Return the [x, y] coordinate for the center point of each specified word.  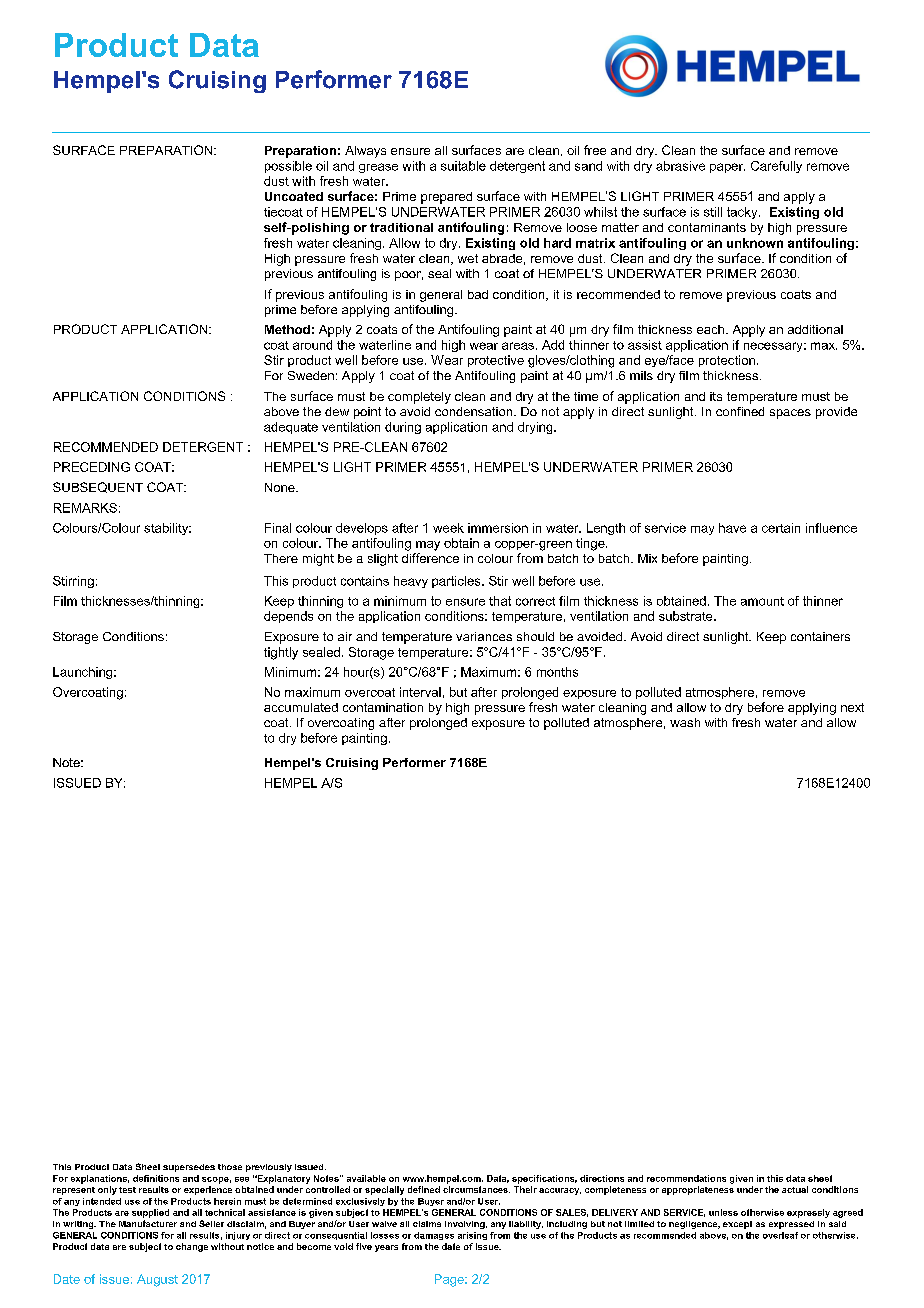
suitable [463, 166]
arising [472, 1236]
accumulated [301, 707]
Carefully [776, 167]
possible [288, 167]
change [192, 1247]
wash [685, 722]
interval [420, 692]
